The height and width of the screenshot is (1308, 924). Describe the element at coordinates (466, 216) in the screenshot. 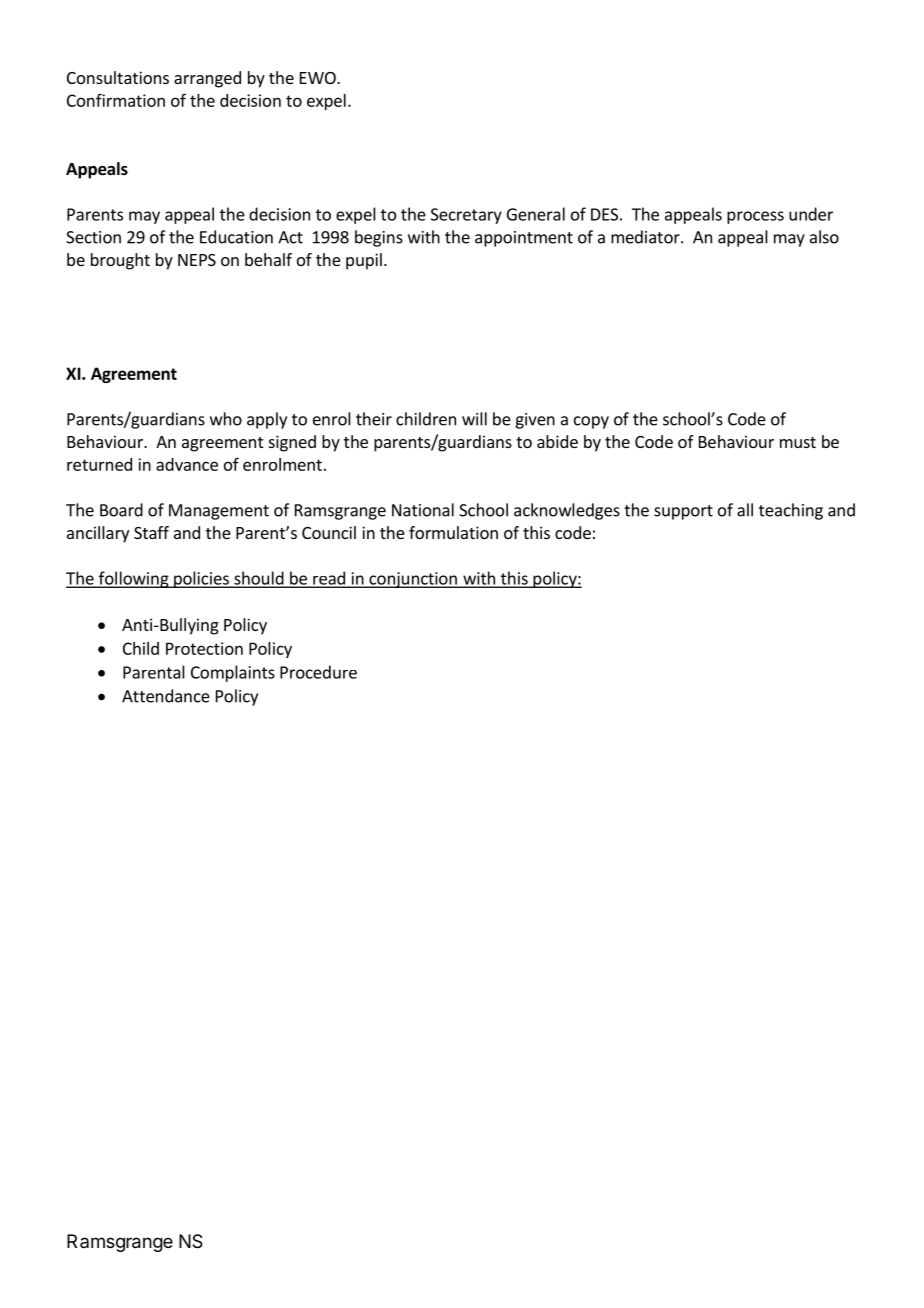

I see `Secretary` at that location.
